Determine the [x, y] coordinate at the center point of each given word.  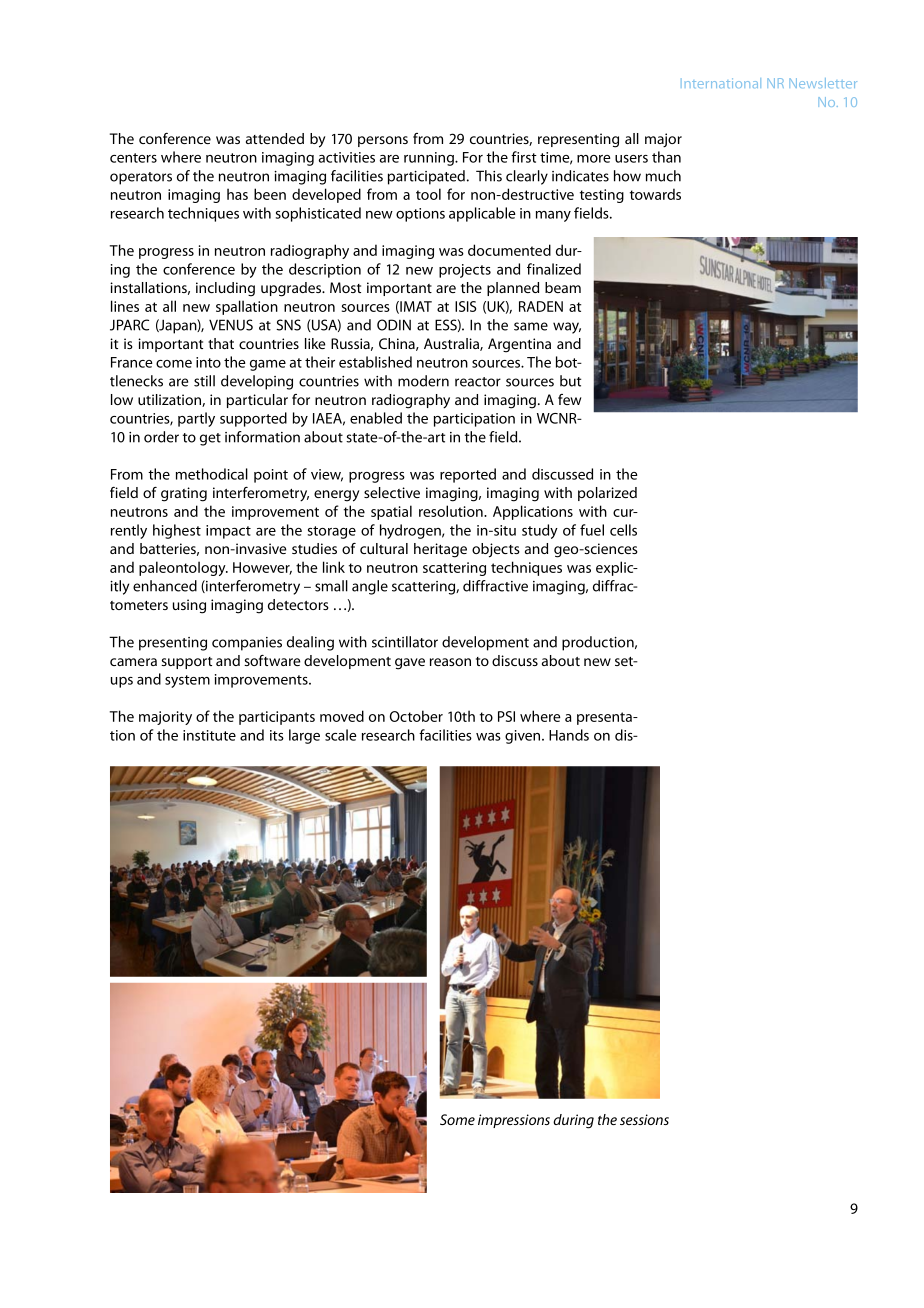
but [570, 381]
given [524, 737]
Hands [569, 735]
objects [496, 550]
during [573, 1121]
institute [209, 735]
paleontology [183, 568]
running [430, 159]
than [666, 157]
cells [623, 530]
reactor [478, 382]
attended [275, 138]
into [208, 362]
